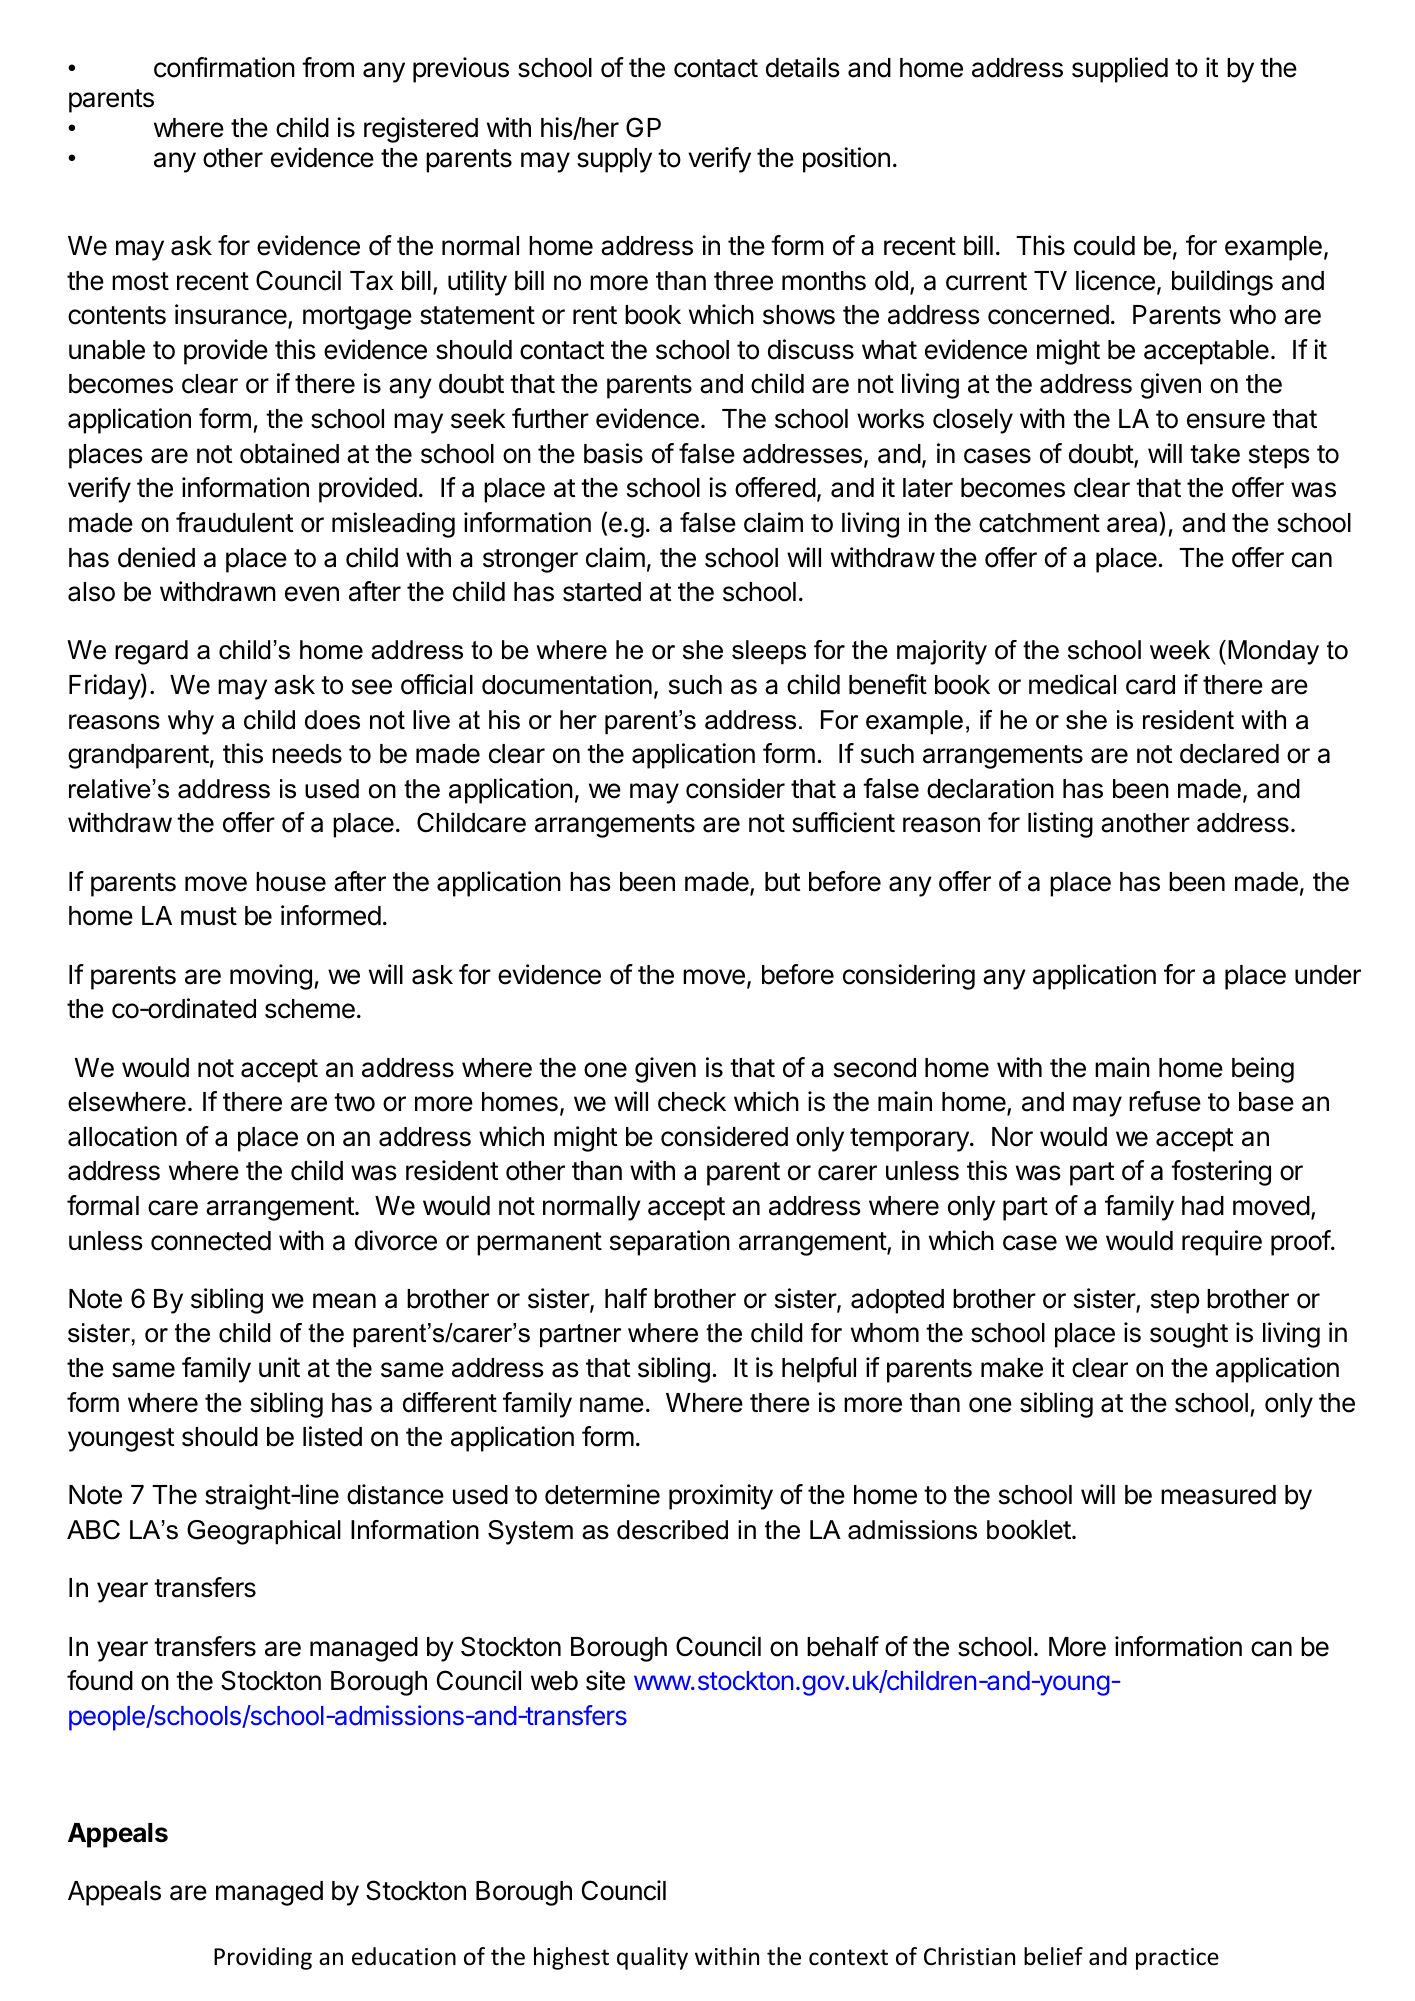  Describe the element at coordinates (1120, 70) in the screenshot. I see `supplied` at that location.
